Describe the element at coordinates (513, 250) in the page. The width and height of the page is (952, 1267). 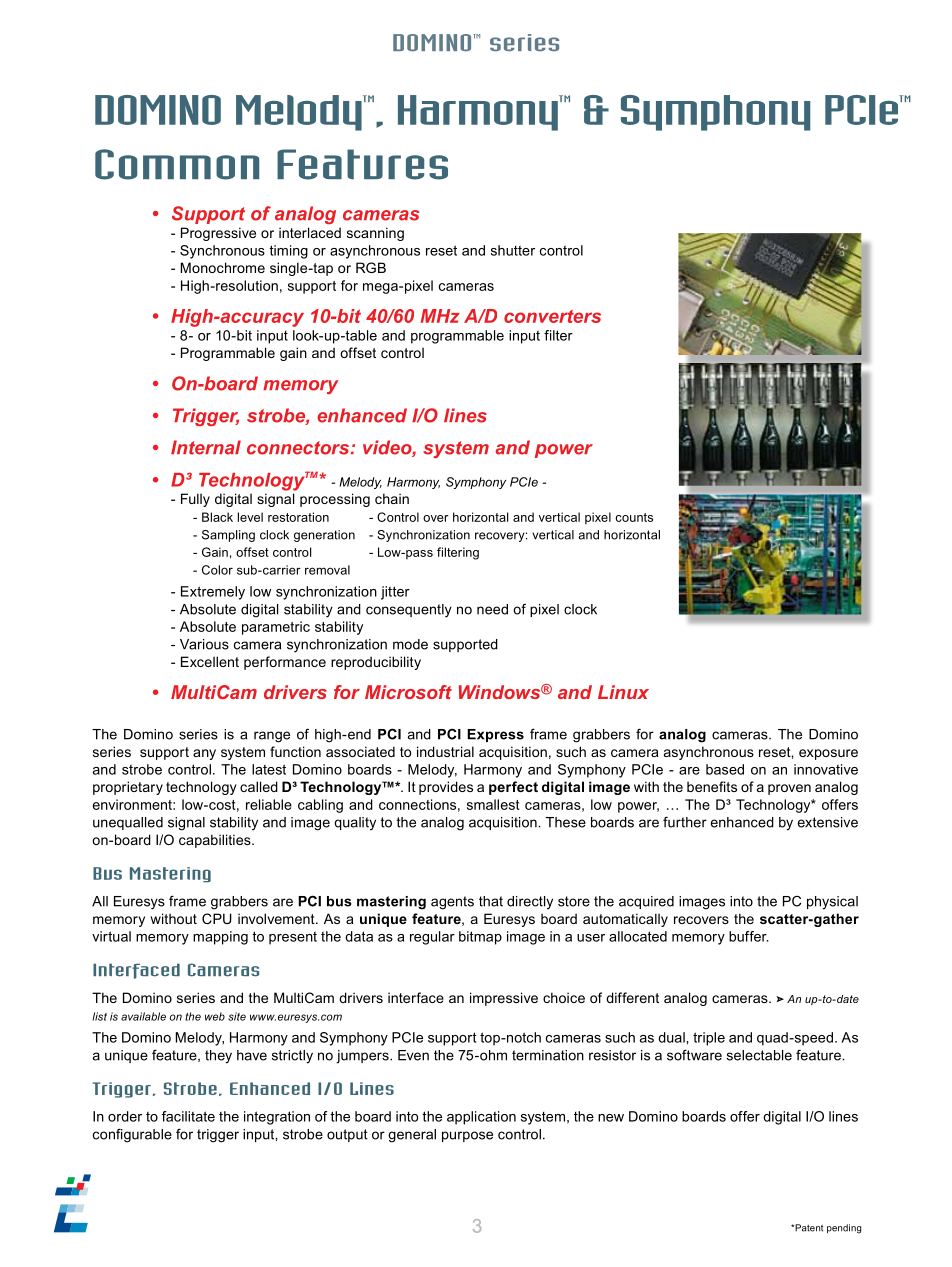
I see `shutter` at that location.
